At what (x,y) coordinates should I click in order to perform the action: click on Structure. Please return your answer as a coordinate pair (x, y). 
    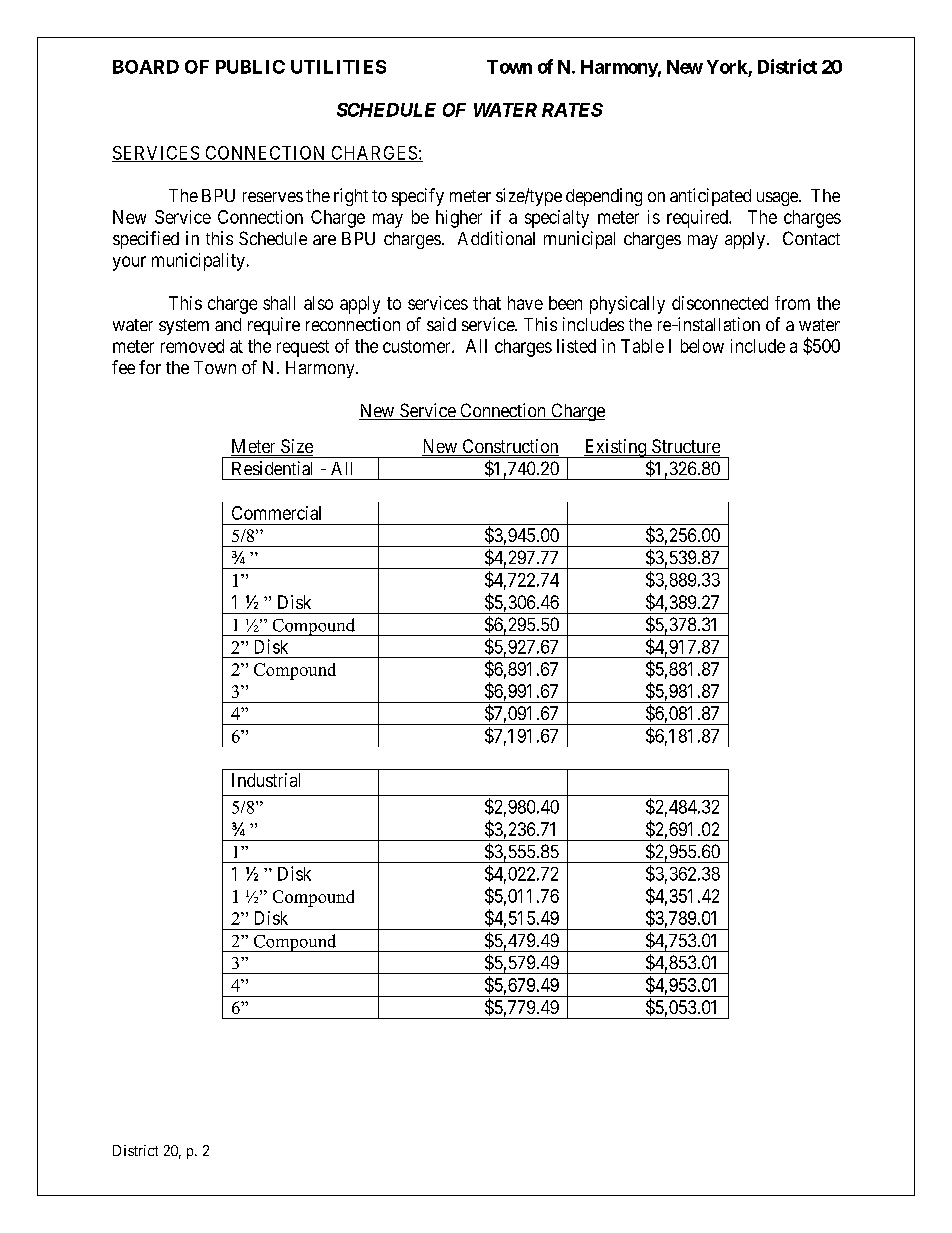
    Looking at the image, I should click on (685, 447).
